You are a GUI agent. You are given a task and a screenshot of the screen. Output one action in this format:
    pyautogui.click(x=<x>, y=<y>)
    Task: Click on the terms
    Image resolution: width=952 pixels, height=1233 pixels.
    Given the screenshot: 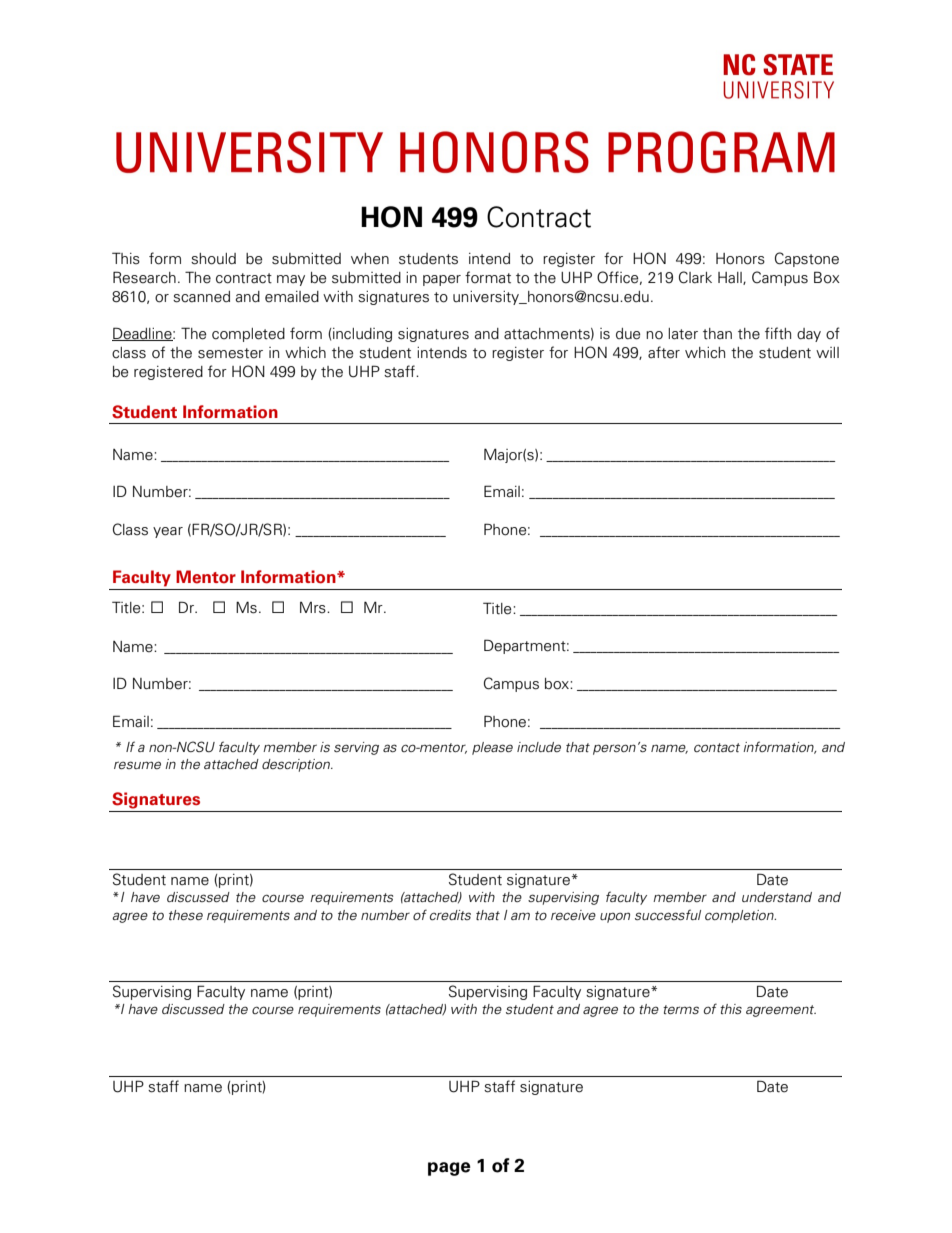 What is the action you would take?
    pyautogui.click(x=681, y=1009)
